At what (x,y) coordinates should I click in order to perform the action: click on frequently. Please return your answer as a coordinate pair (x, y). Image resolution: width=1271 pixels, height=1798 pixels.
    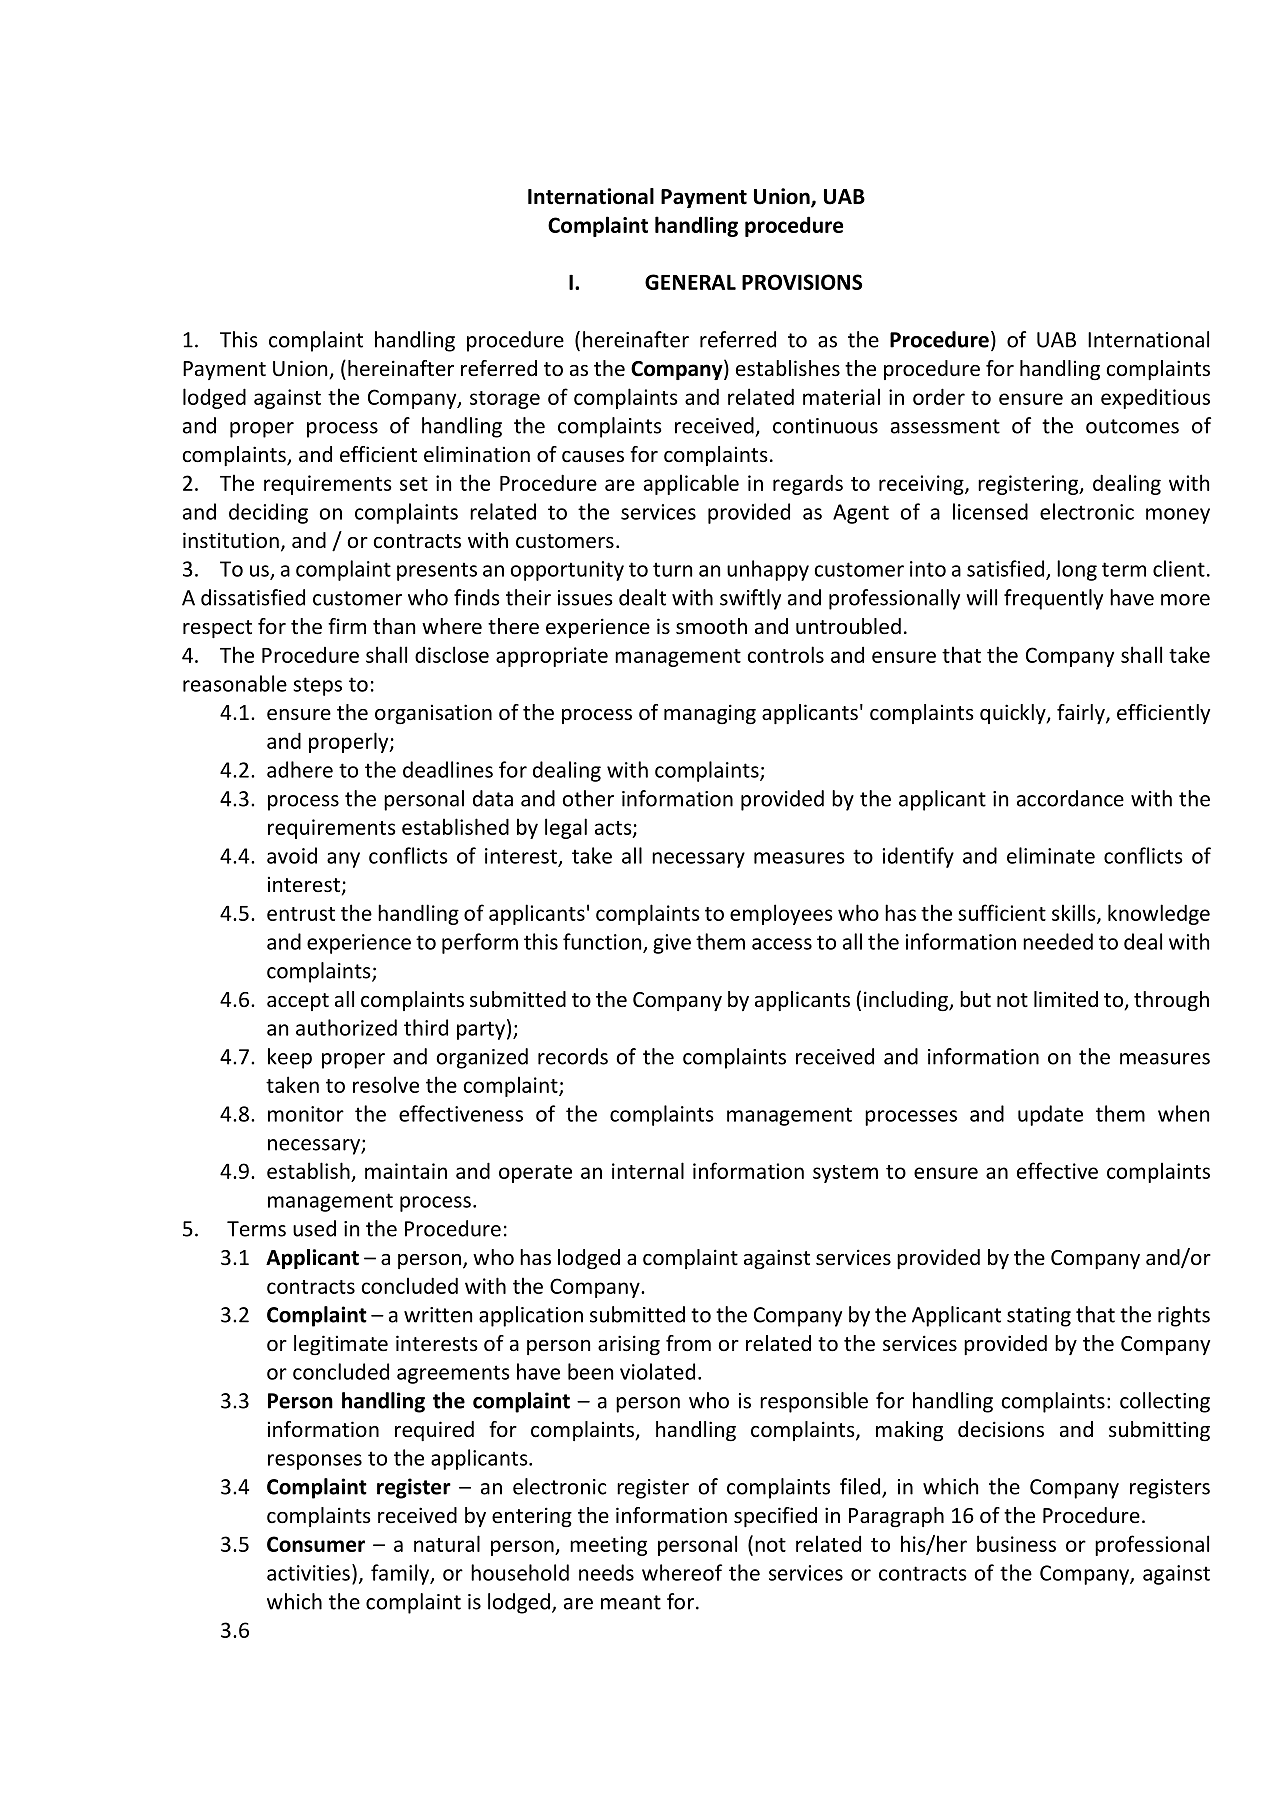
    Looking at the image, I should click on (1053, 599).
